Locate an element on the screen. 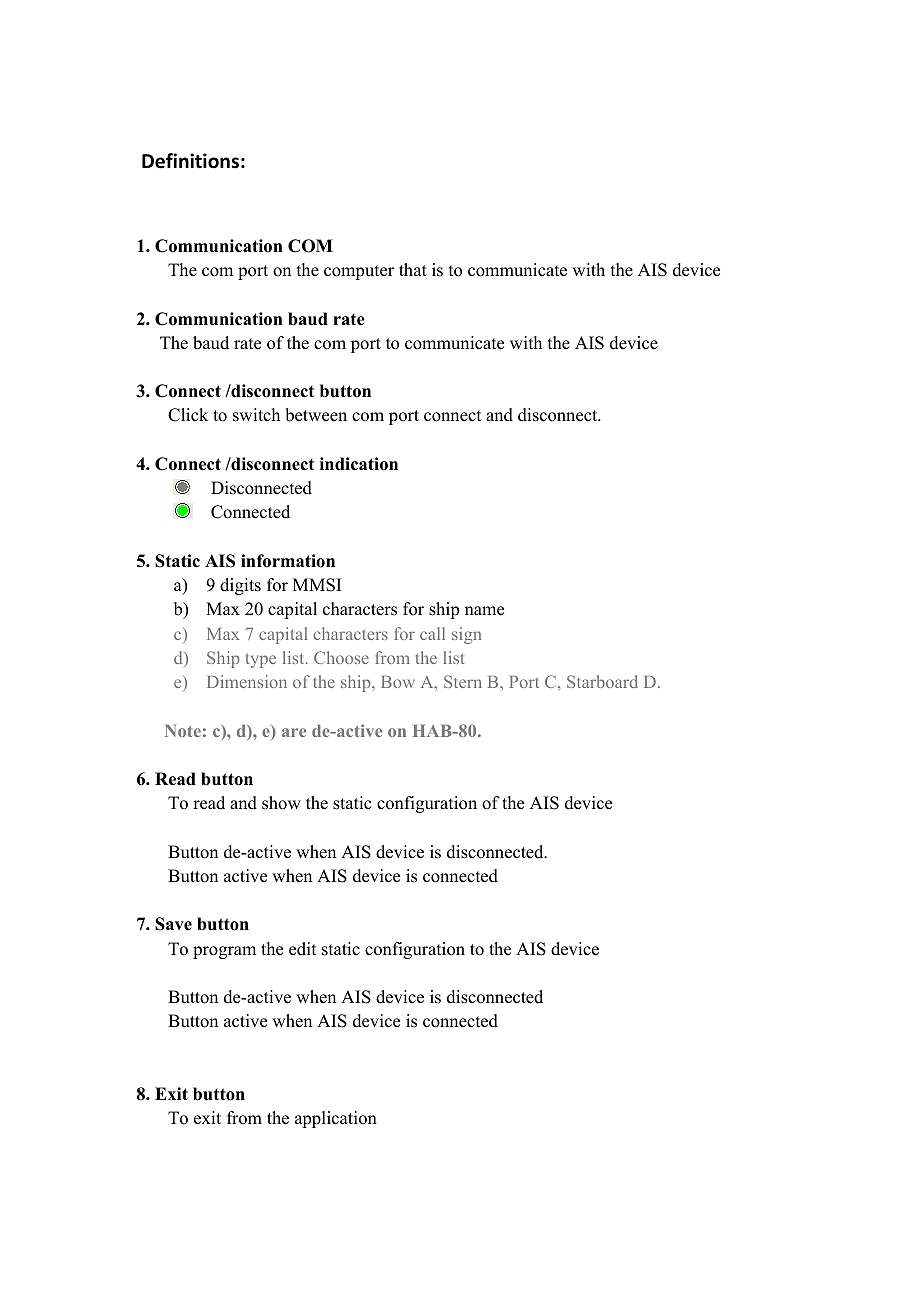 The height and width of the screenshot is (1308, 924). show is located at coordinates (281, 803).
